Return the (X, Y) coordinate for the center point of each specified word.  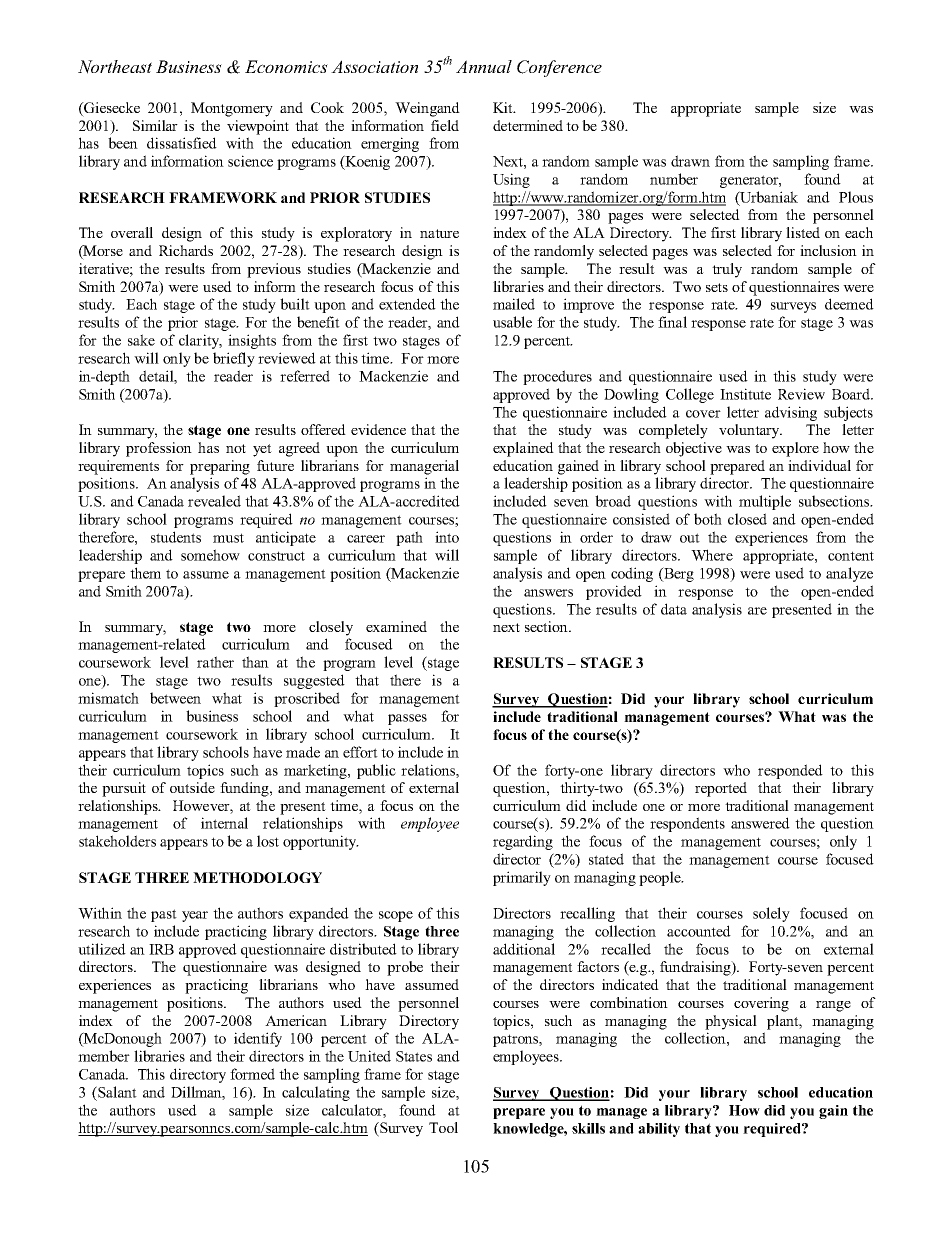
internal (224, 823)
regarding (523, 842)
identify (258, 1039)
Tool (443, 1127)
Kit (504, 107)
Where (712, 555)
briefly (234, 359)
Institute (745, 394)
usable (512, 322)
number (674, 179)
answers (548, 593)
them (145, 573)
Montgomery (232, 109)
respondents (687, 824)
